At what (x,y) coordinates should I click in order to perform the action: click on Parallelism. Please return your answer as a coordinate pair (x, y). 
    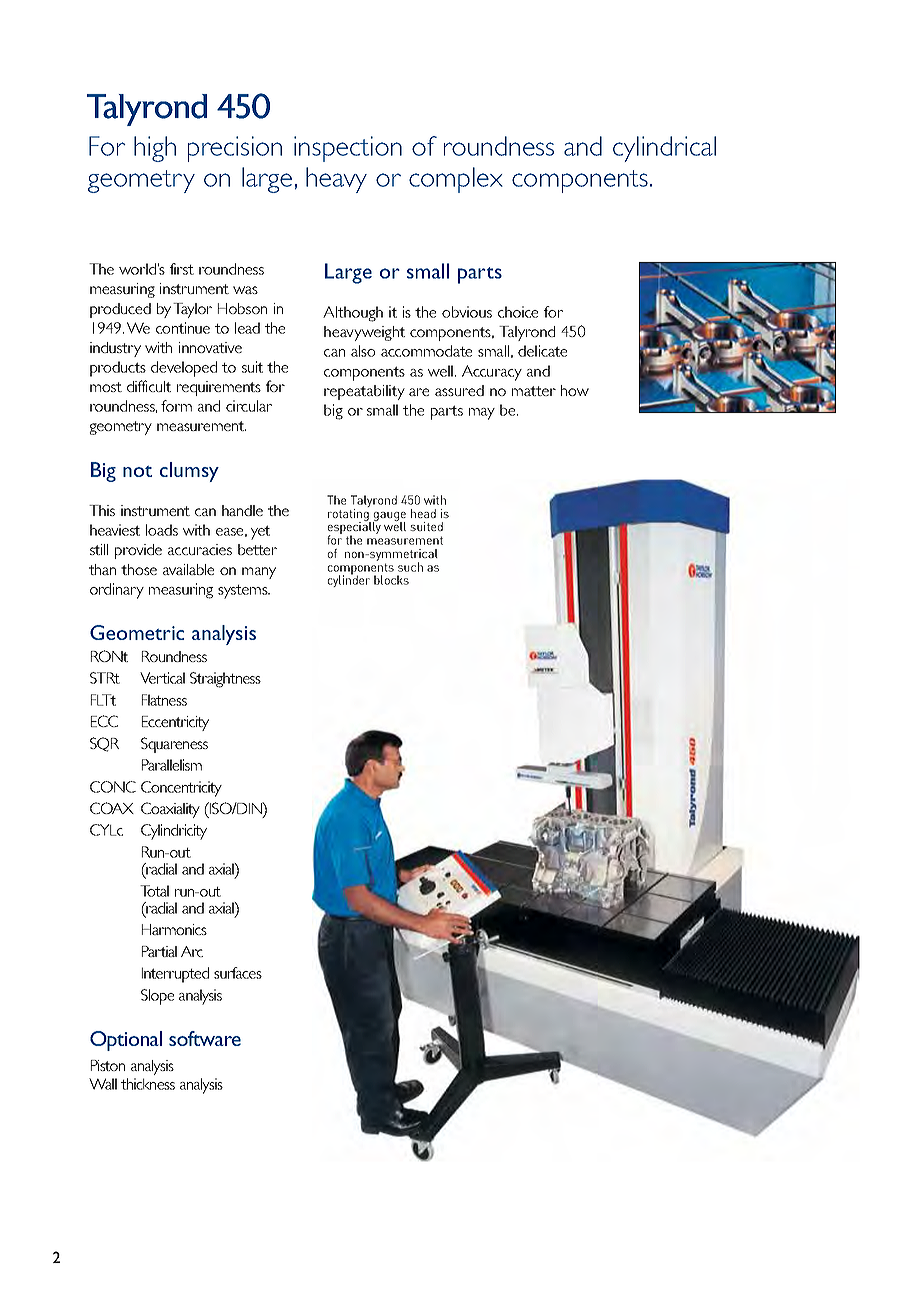
    Looking at the image, I should click on (172, 765).
